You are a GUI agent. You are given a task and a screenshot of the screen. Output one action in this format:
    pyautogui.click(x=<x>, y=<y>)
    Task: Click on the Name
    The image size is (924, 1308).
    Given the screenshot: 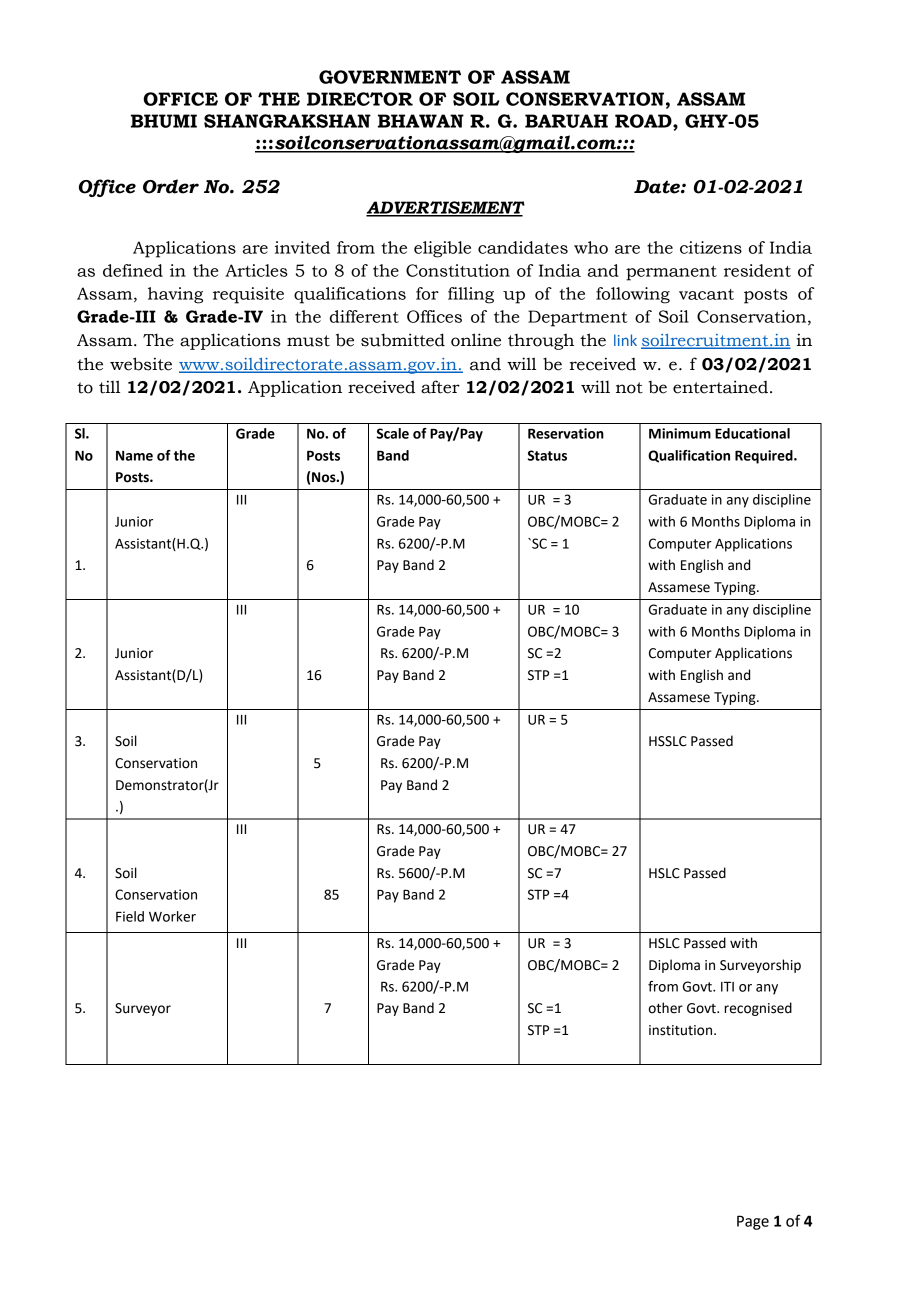 What is the action you would take?
    pyautogui.click(x=134, y=456)
